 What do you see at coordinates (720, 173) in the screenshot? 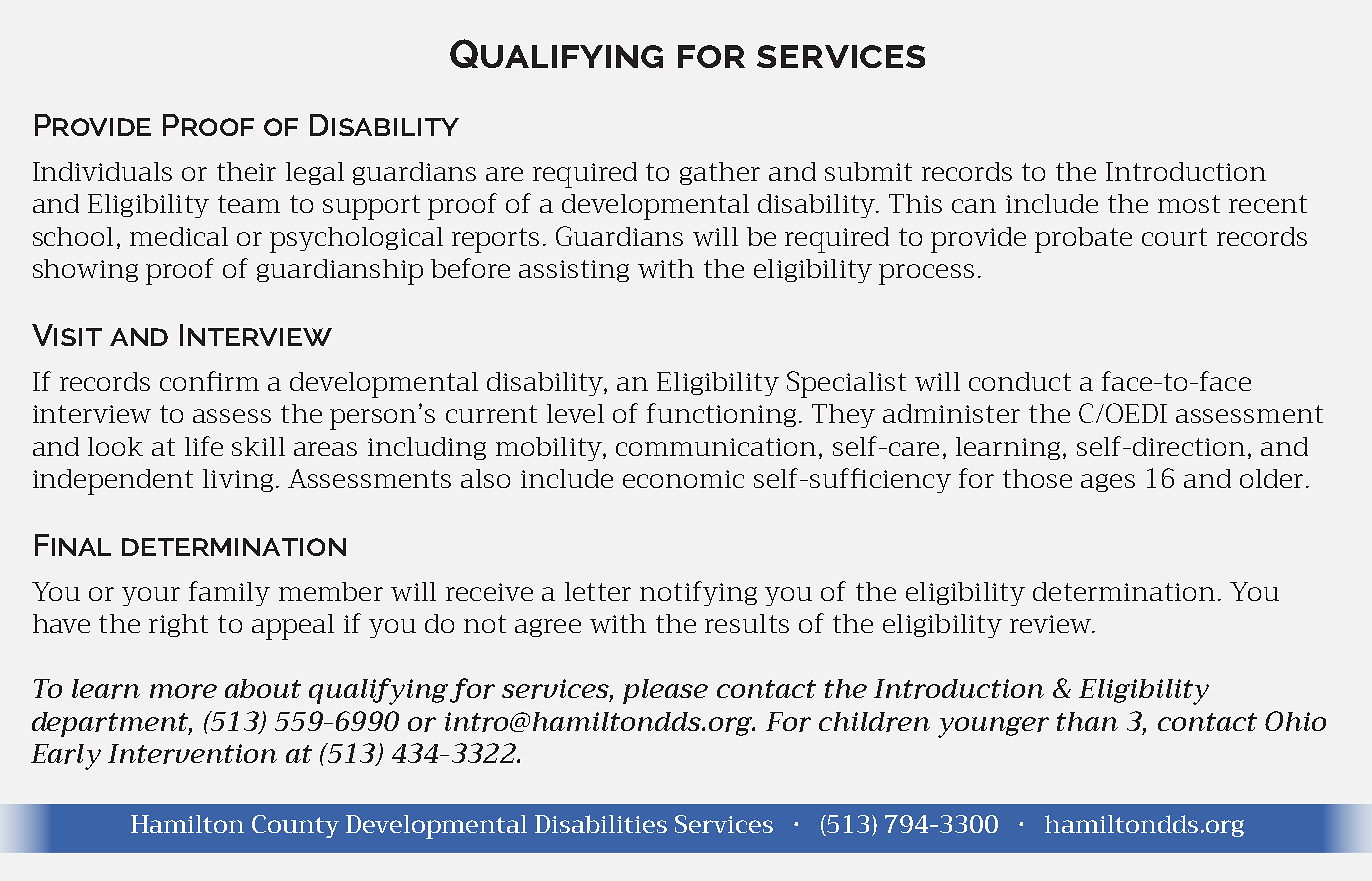
I see `gather` at bounding box center [720, 173].
